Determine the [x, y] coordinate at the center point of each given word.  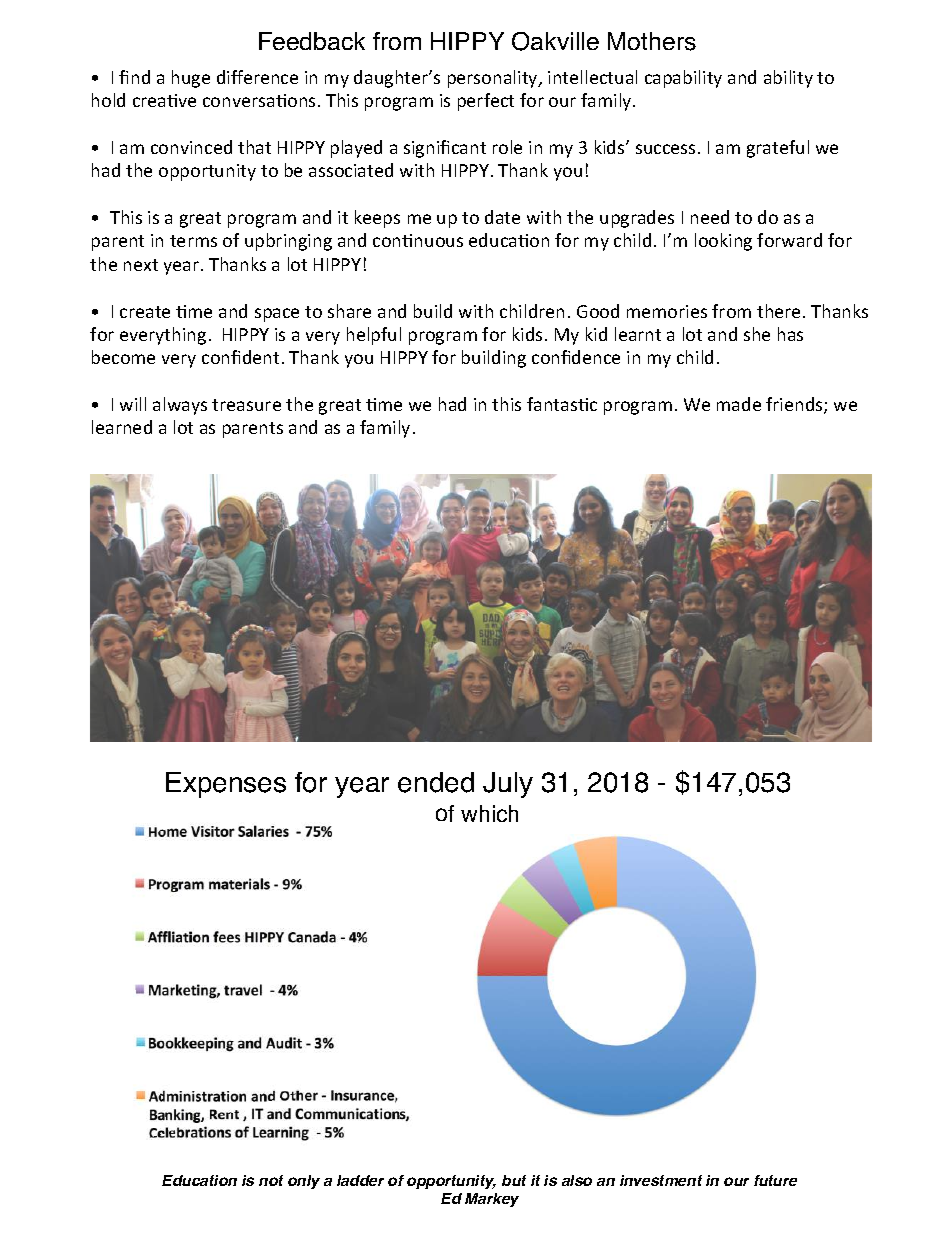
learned [122, 427]
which [489, 813]
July [508, 785]
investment [661, 1180]
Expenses [226, 785]
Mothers [652, 41]
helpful [374, 336]
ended [436, 782]
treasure [246, 405]
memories [667, 311]
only [304, 1182]
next [141, 265]
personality [494, 79]
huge [191, 79]
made [739, 404]
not [271, 1180]
